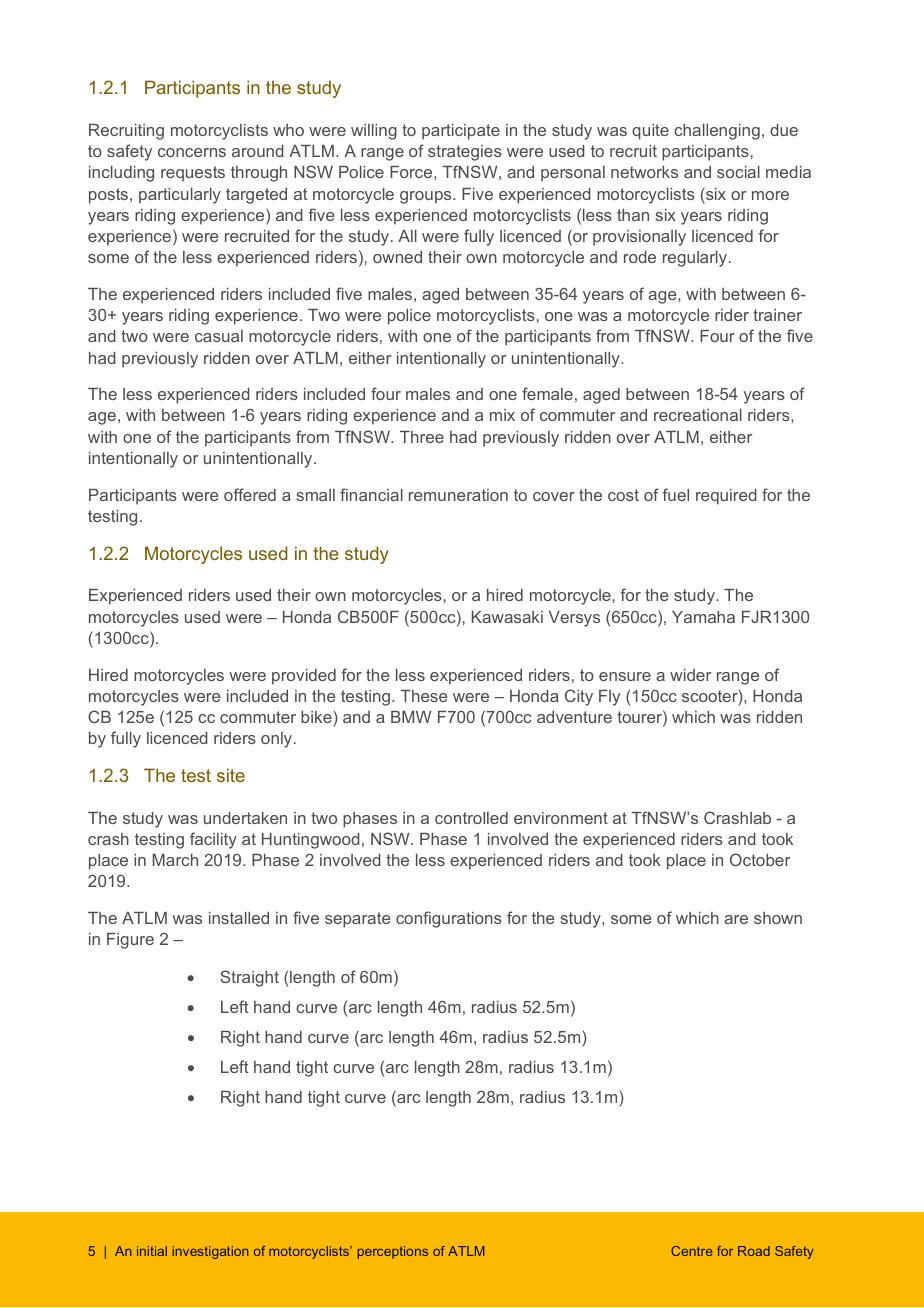  What do you see at coordinates (465, 153) in the image?
I see `strategies` at bounding box center [465, 153].
